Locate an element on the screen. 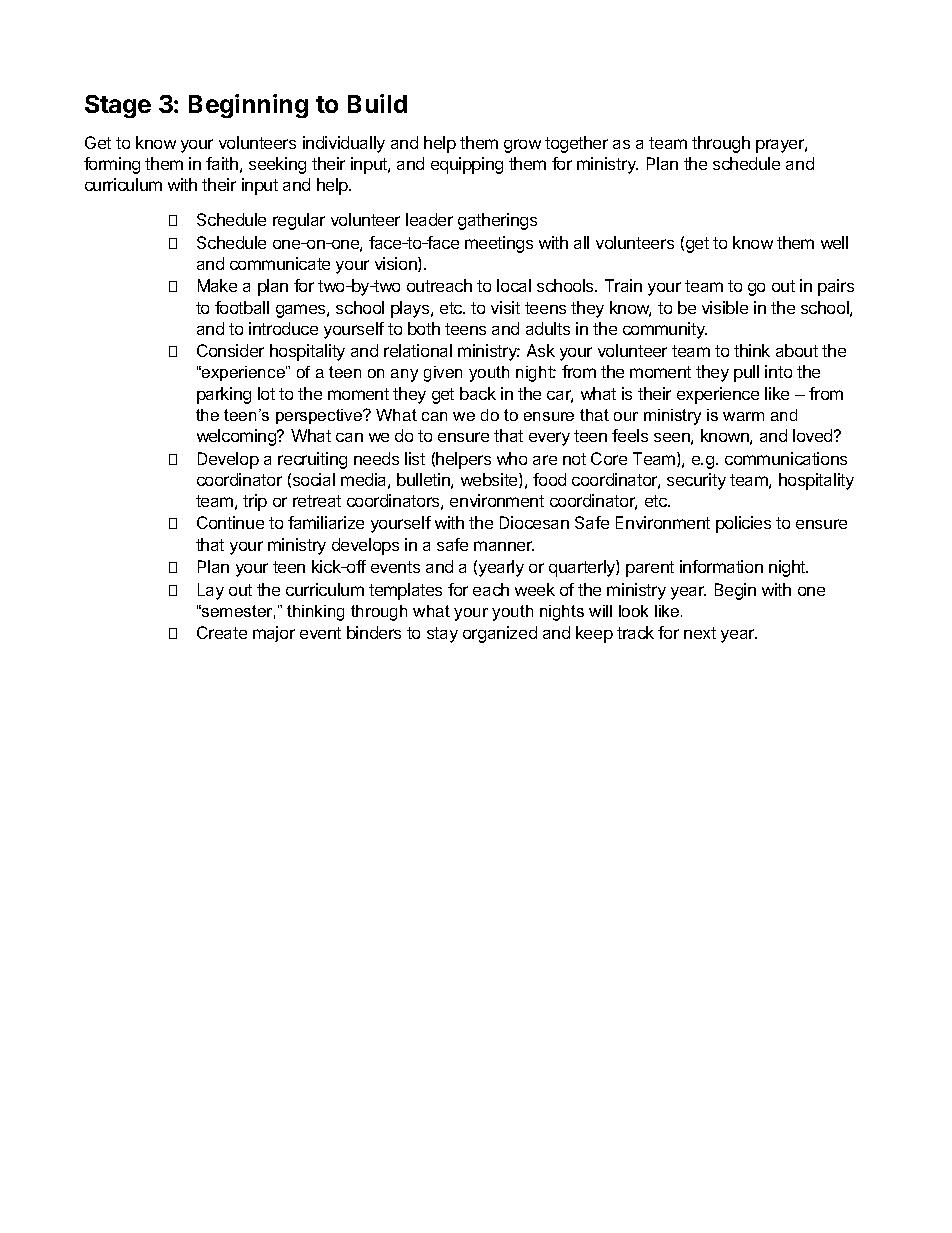 Image resolution: width=952 pixels, height=1233 pixels. given is located at coordinates (443, 374).
